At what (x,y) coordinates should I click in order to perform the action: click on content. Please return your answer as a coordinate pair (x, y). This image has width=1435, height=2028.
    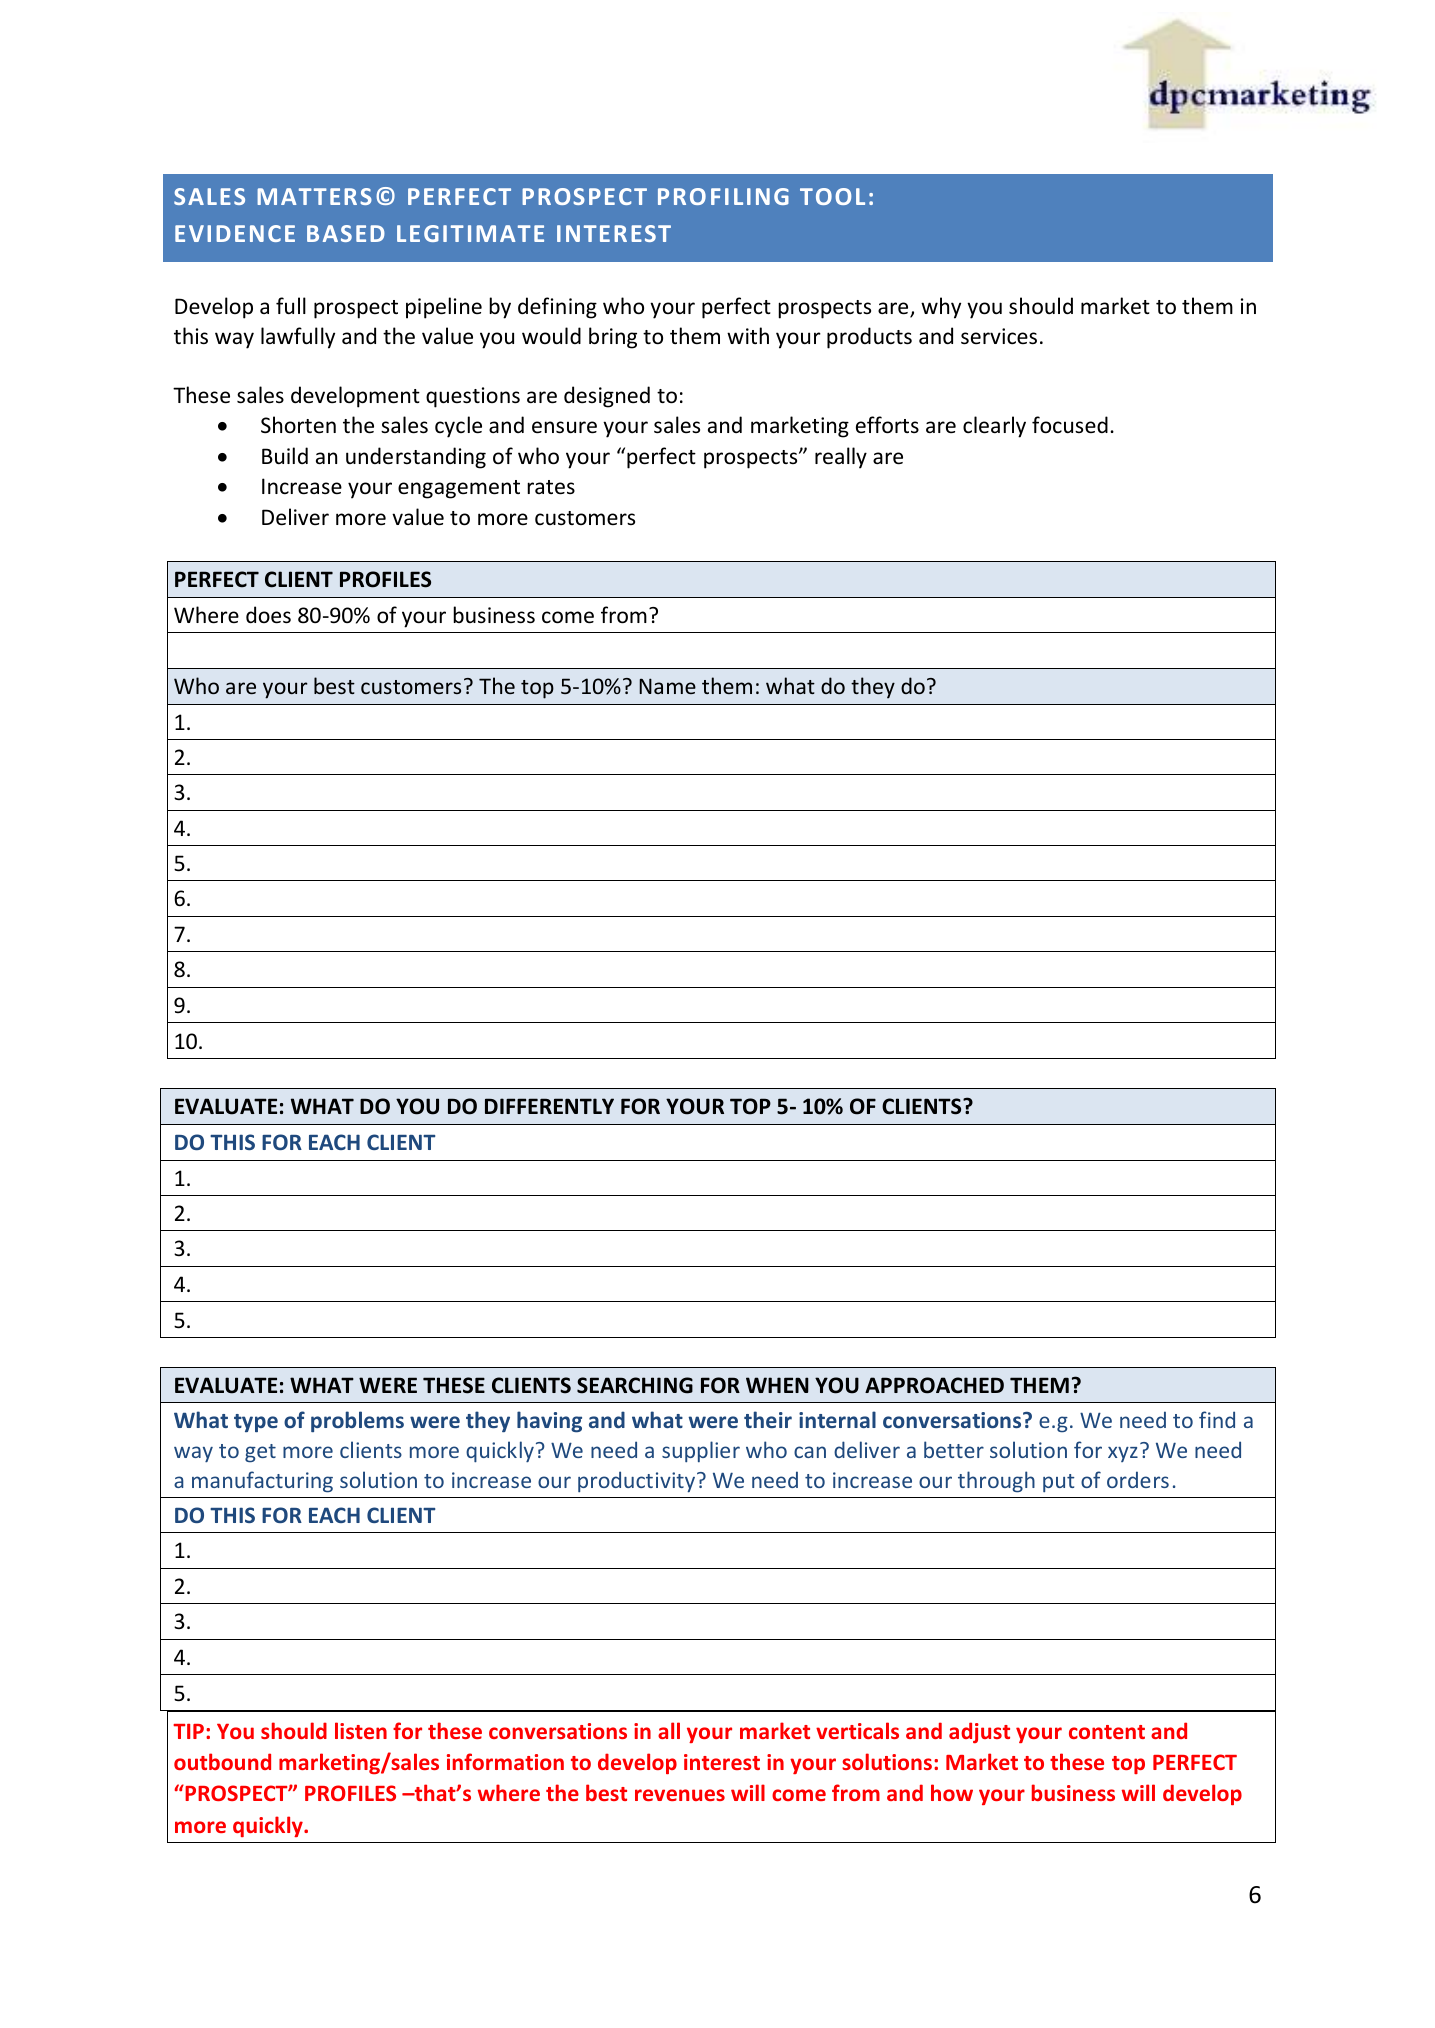
    Looking at the image, I should click on (1107, 1732).
